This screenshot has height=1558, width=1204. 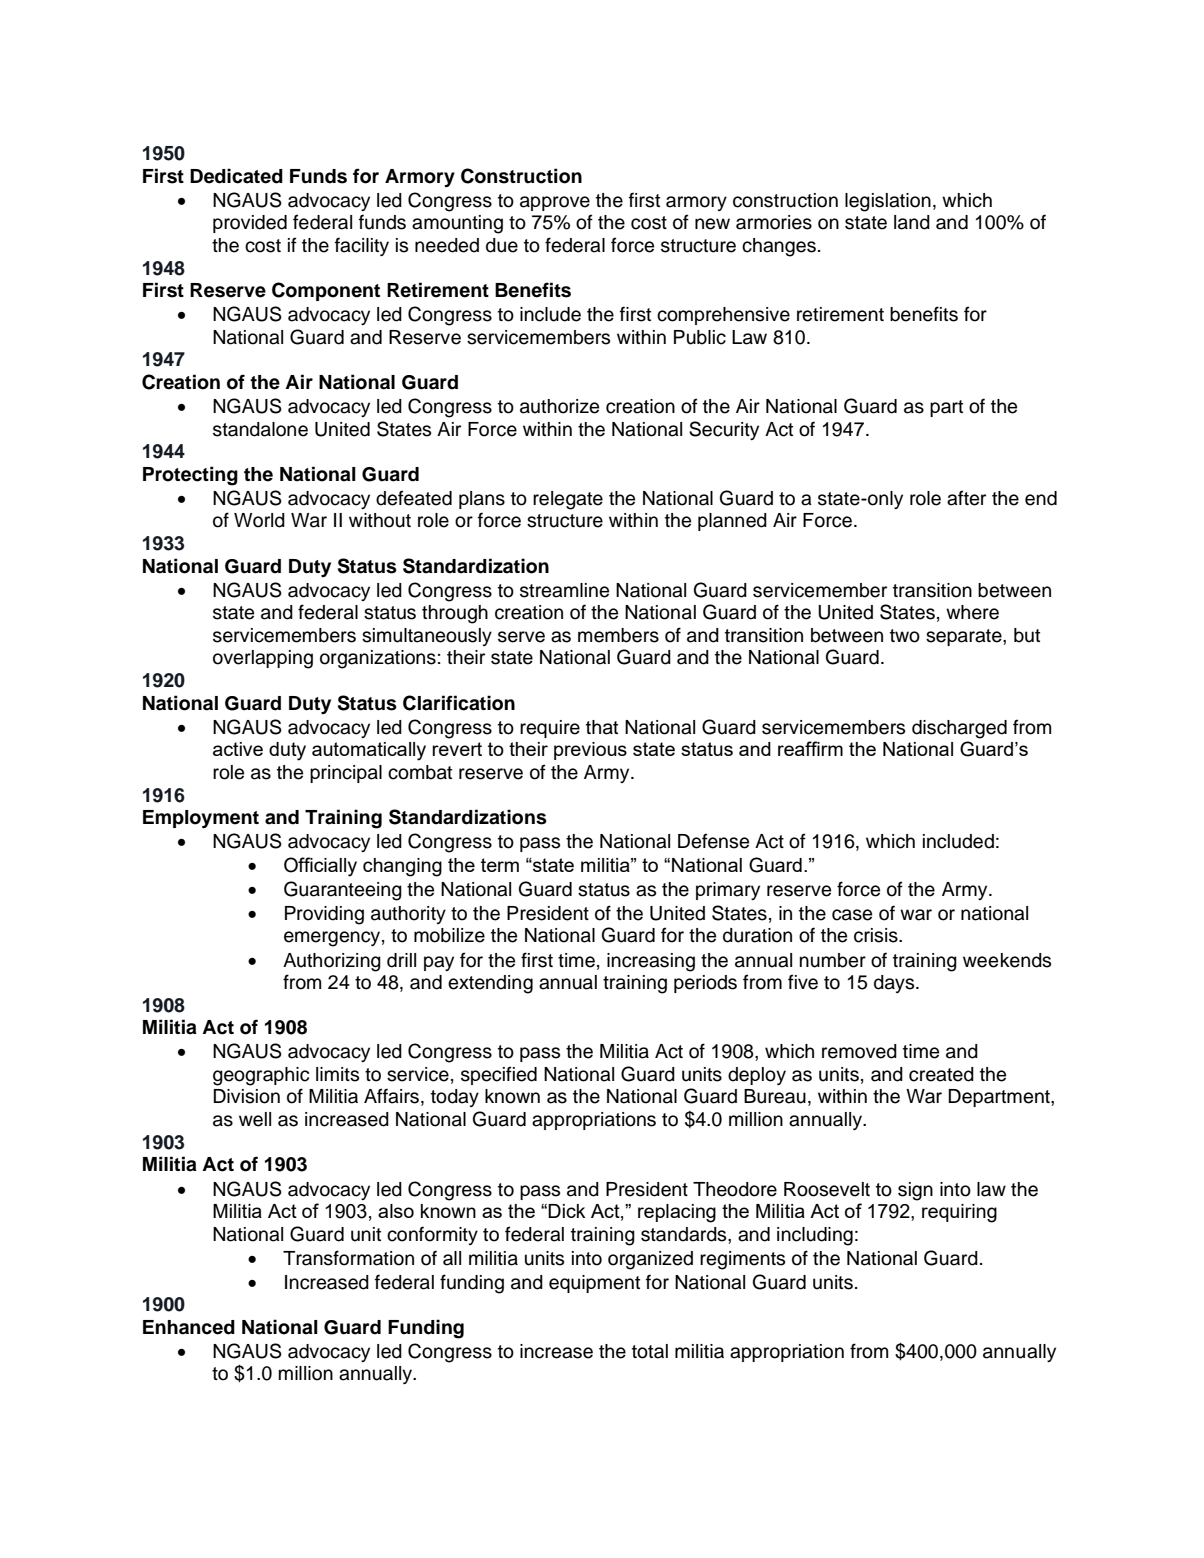 What do you see at coordinates (564, 590) in the screenshot?
I see `streamline` at bounding box center [564, 590].
